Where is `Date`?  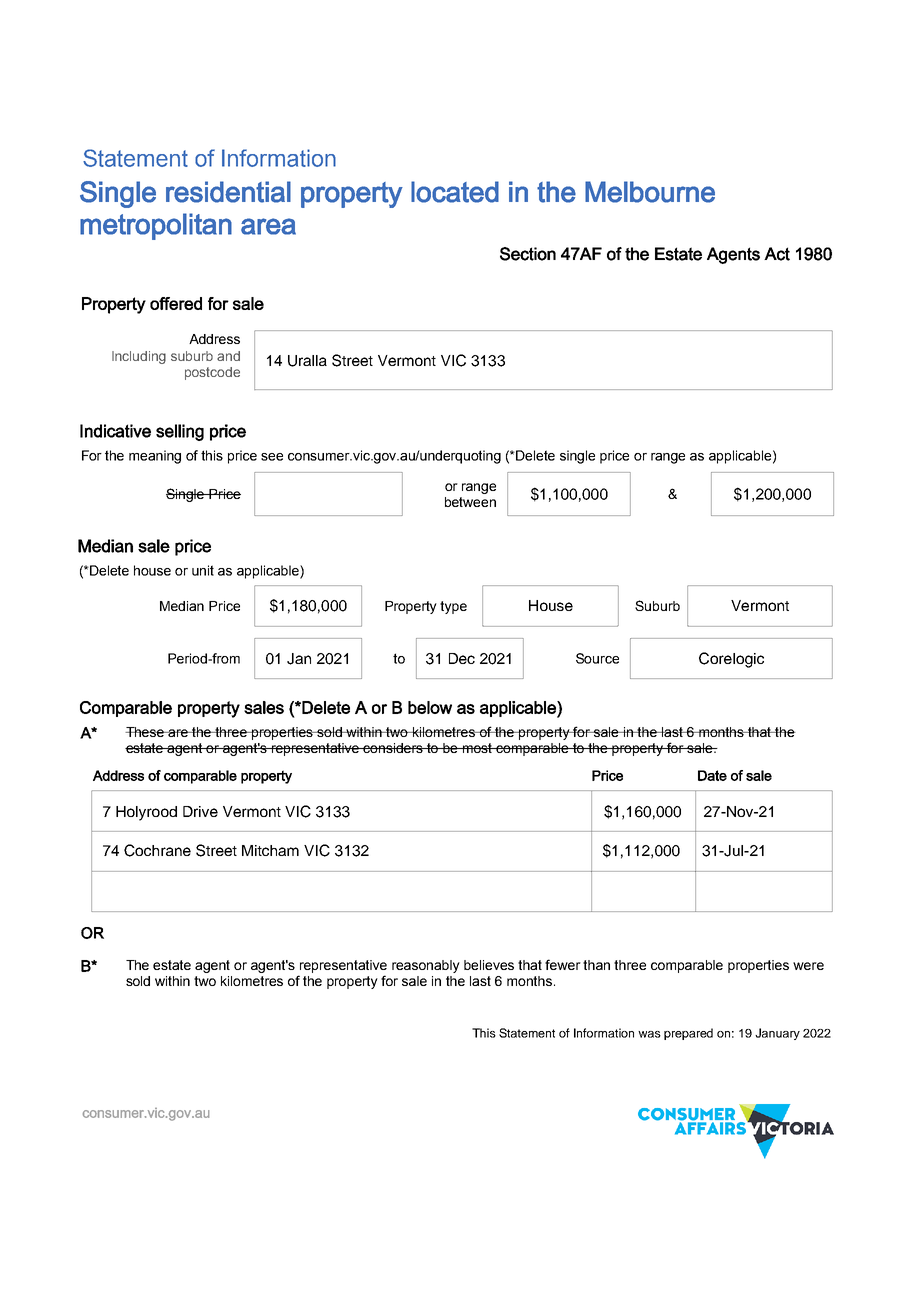
Date is located at coordinates (712, 775).
